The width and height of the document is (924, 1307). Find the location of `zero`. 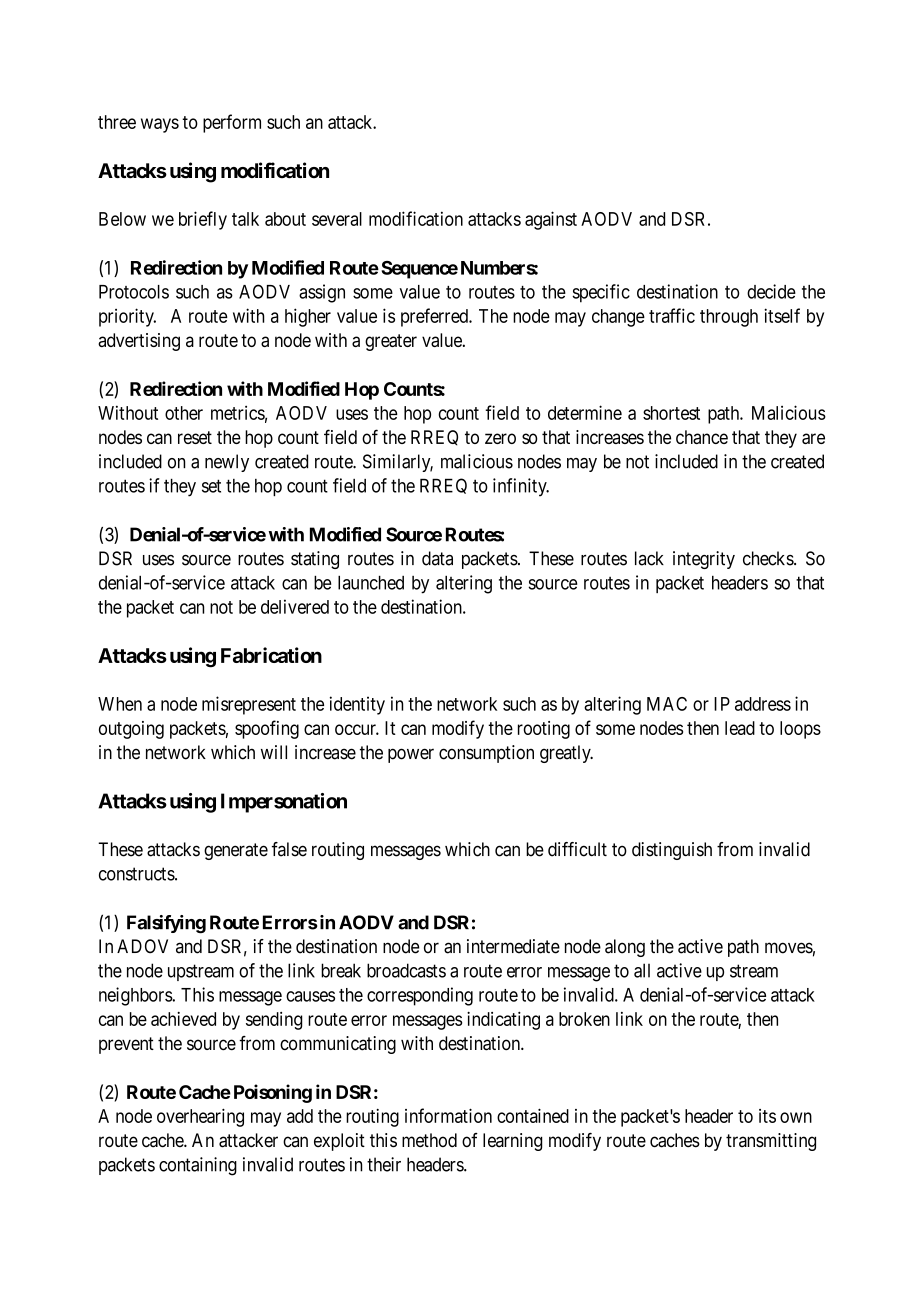

zero is located at coordinates (500, 438).
